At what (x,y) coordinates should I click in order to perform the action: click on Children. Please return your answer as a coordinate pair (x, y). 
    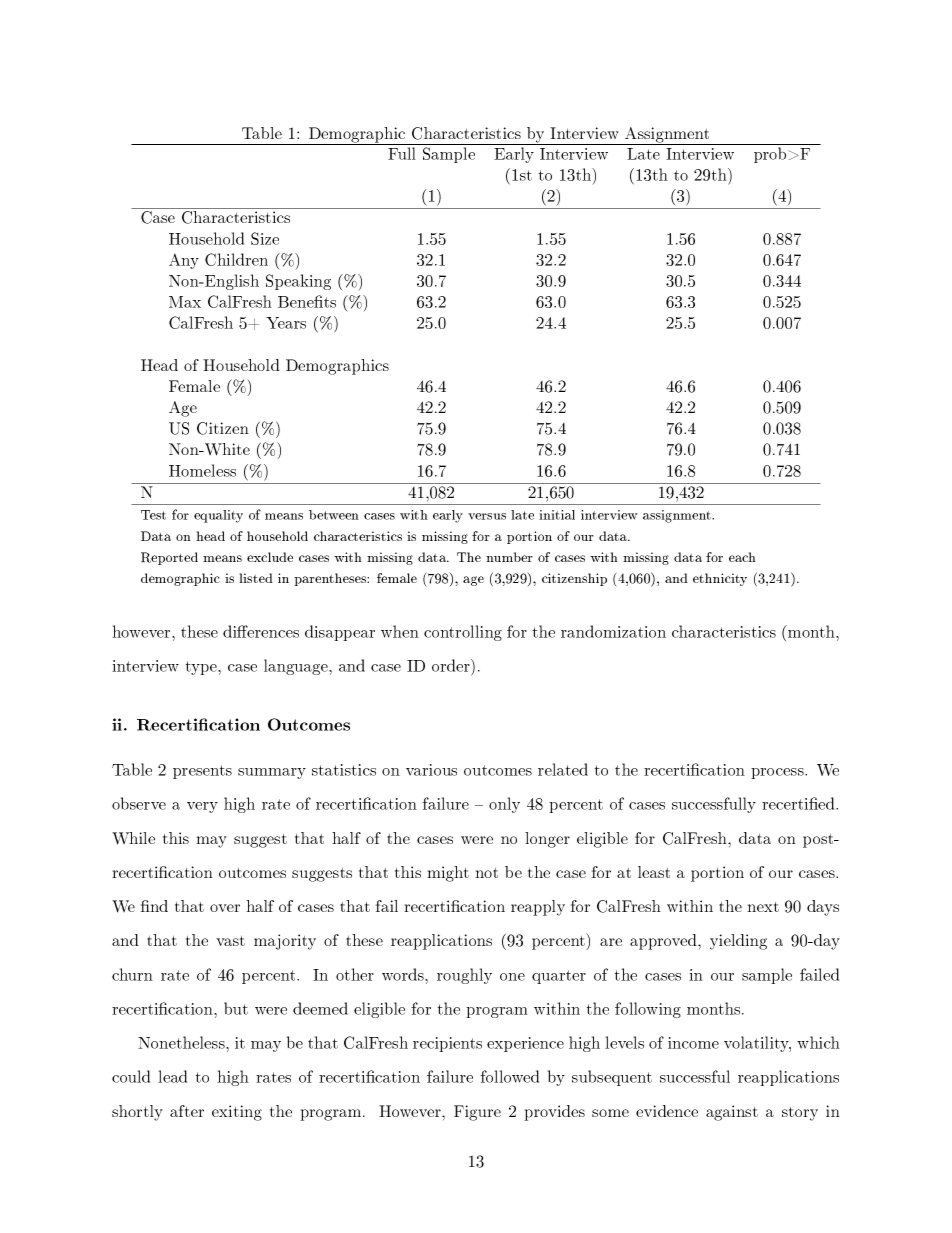
    Looking at the image, I should click on (236, 259).
